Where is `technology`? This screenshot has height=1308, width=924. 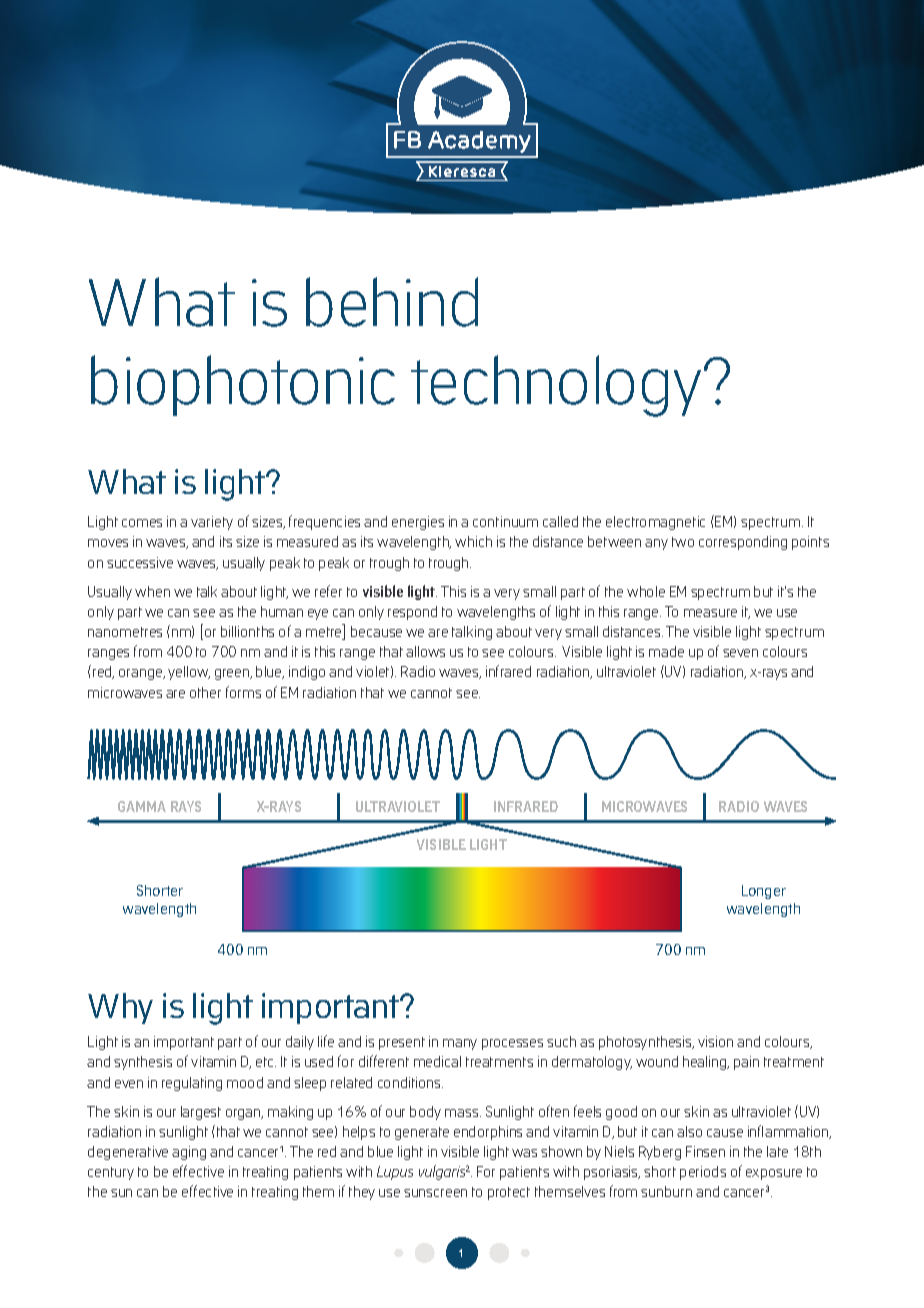 technology is located at coordinates (556, 386).
